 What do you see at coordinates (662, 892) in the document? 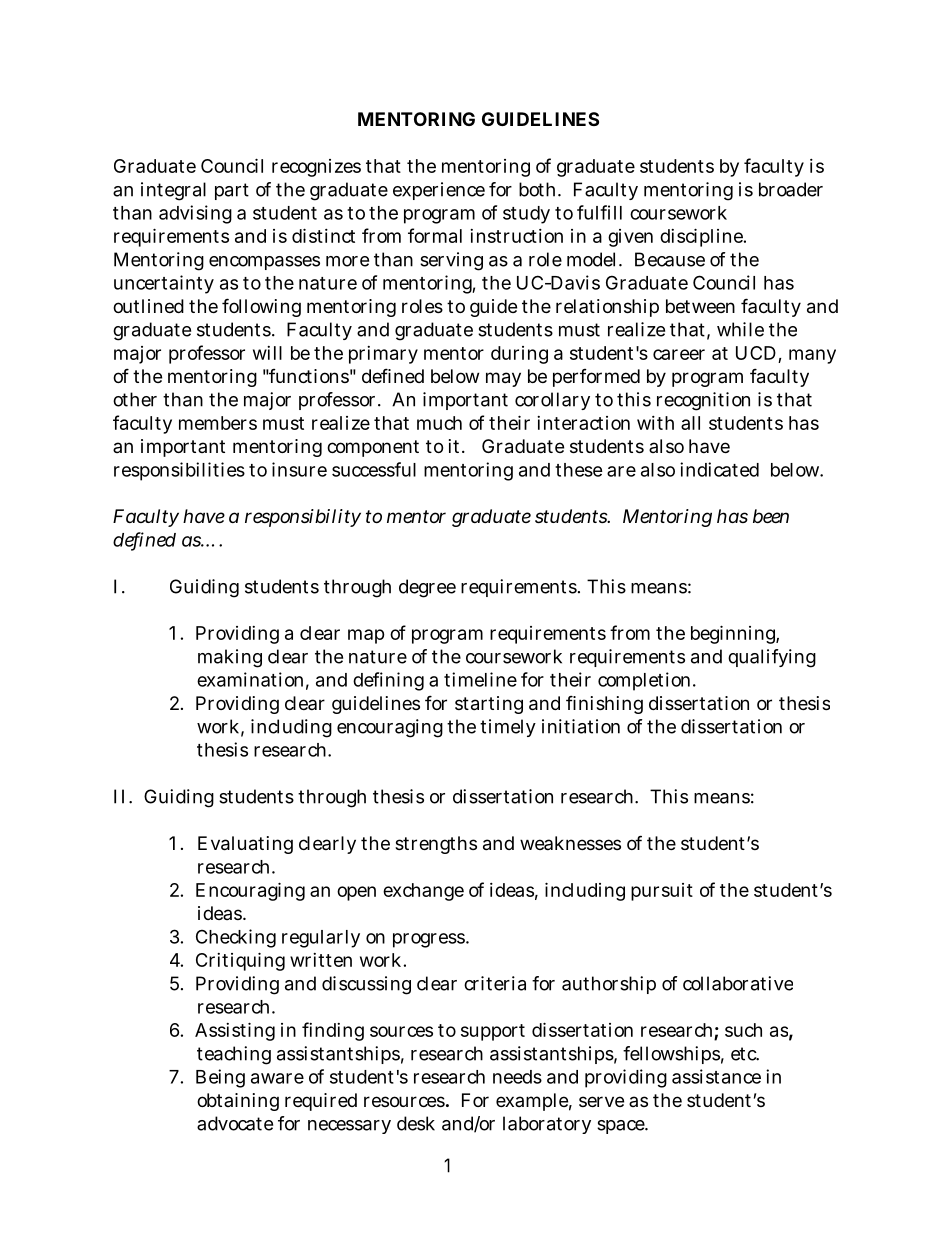
I see `pursuit` at bounding box center [662, 892].
